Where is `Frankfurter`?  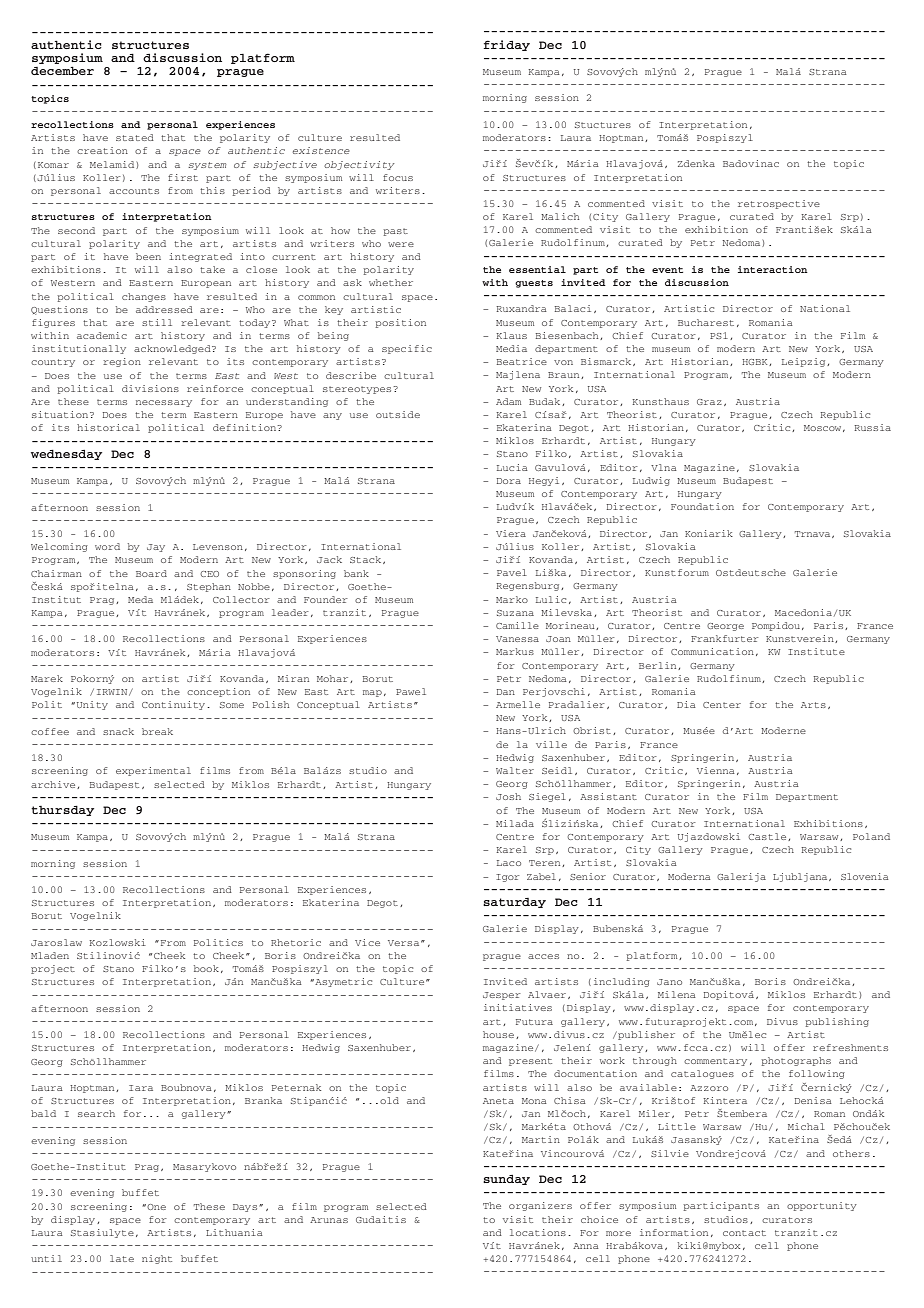 Frankfurter is located at coordinates (724, 638).
